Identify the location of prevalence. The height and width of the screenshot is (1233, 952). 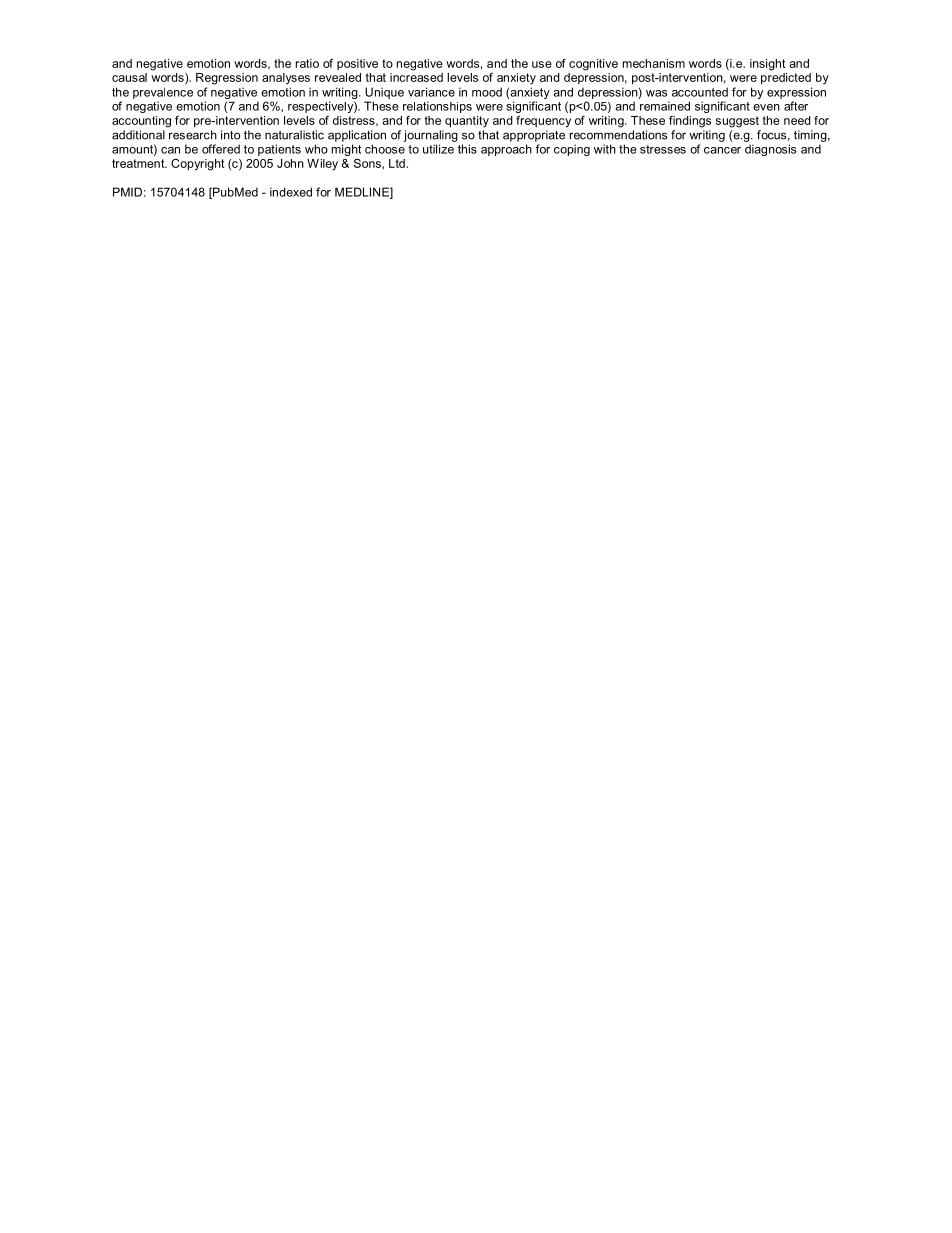
(163, 93).
